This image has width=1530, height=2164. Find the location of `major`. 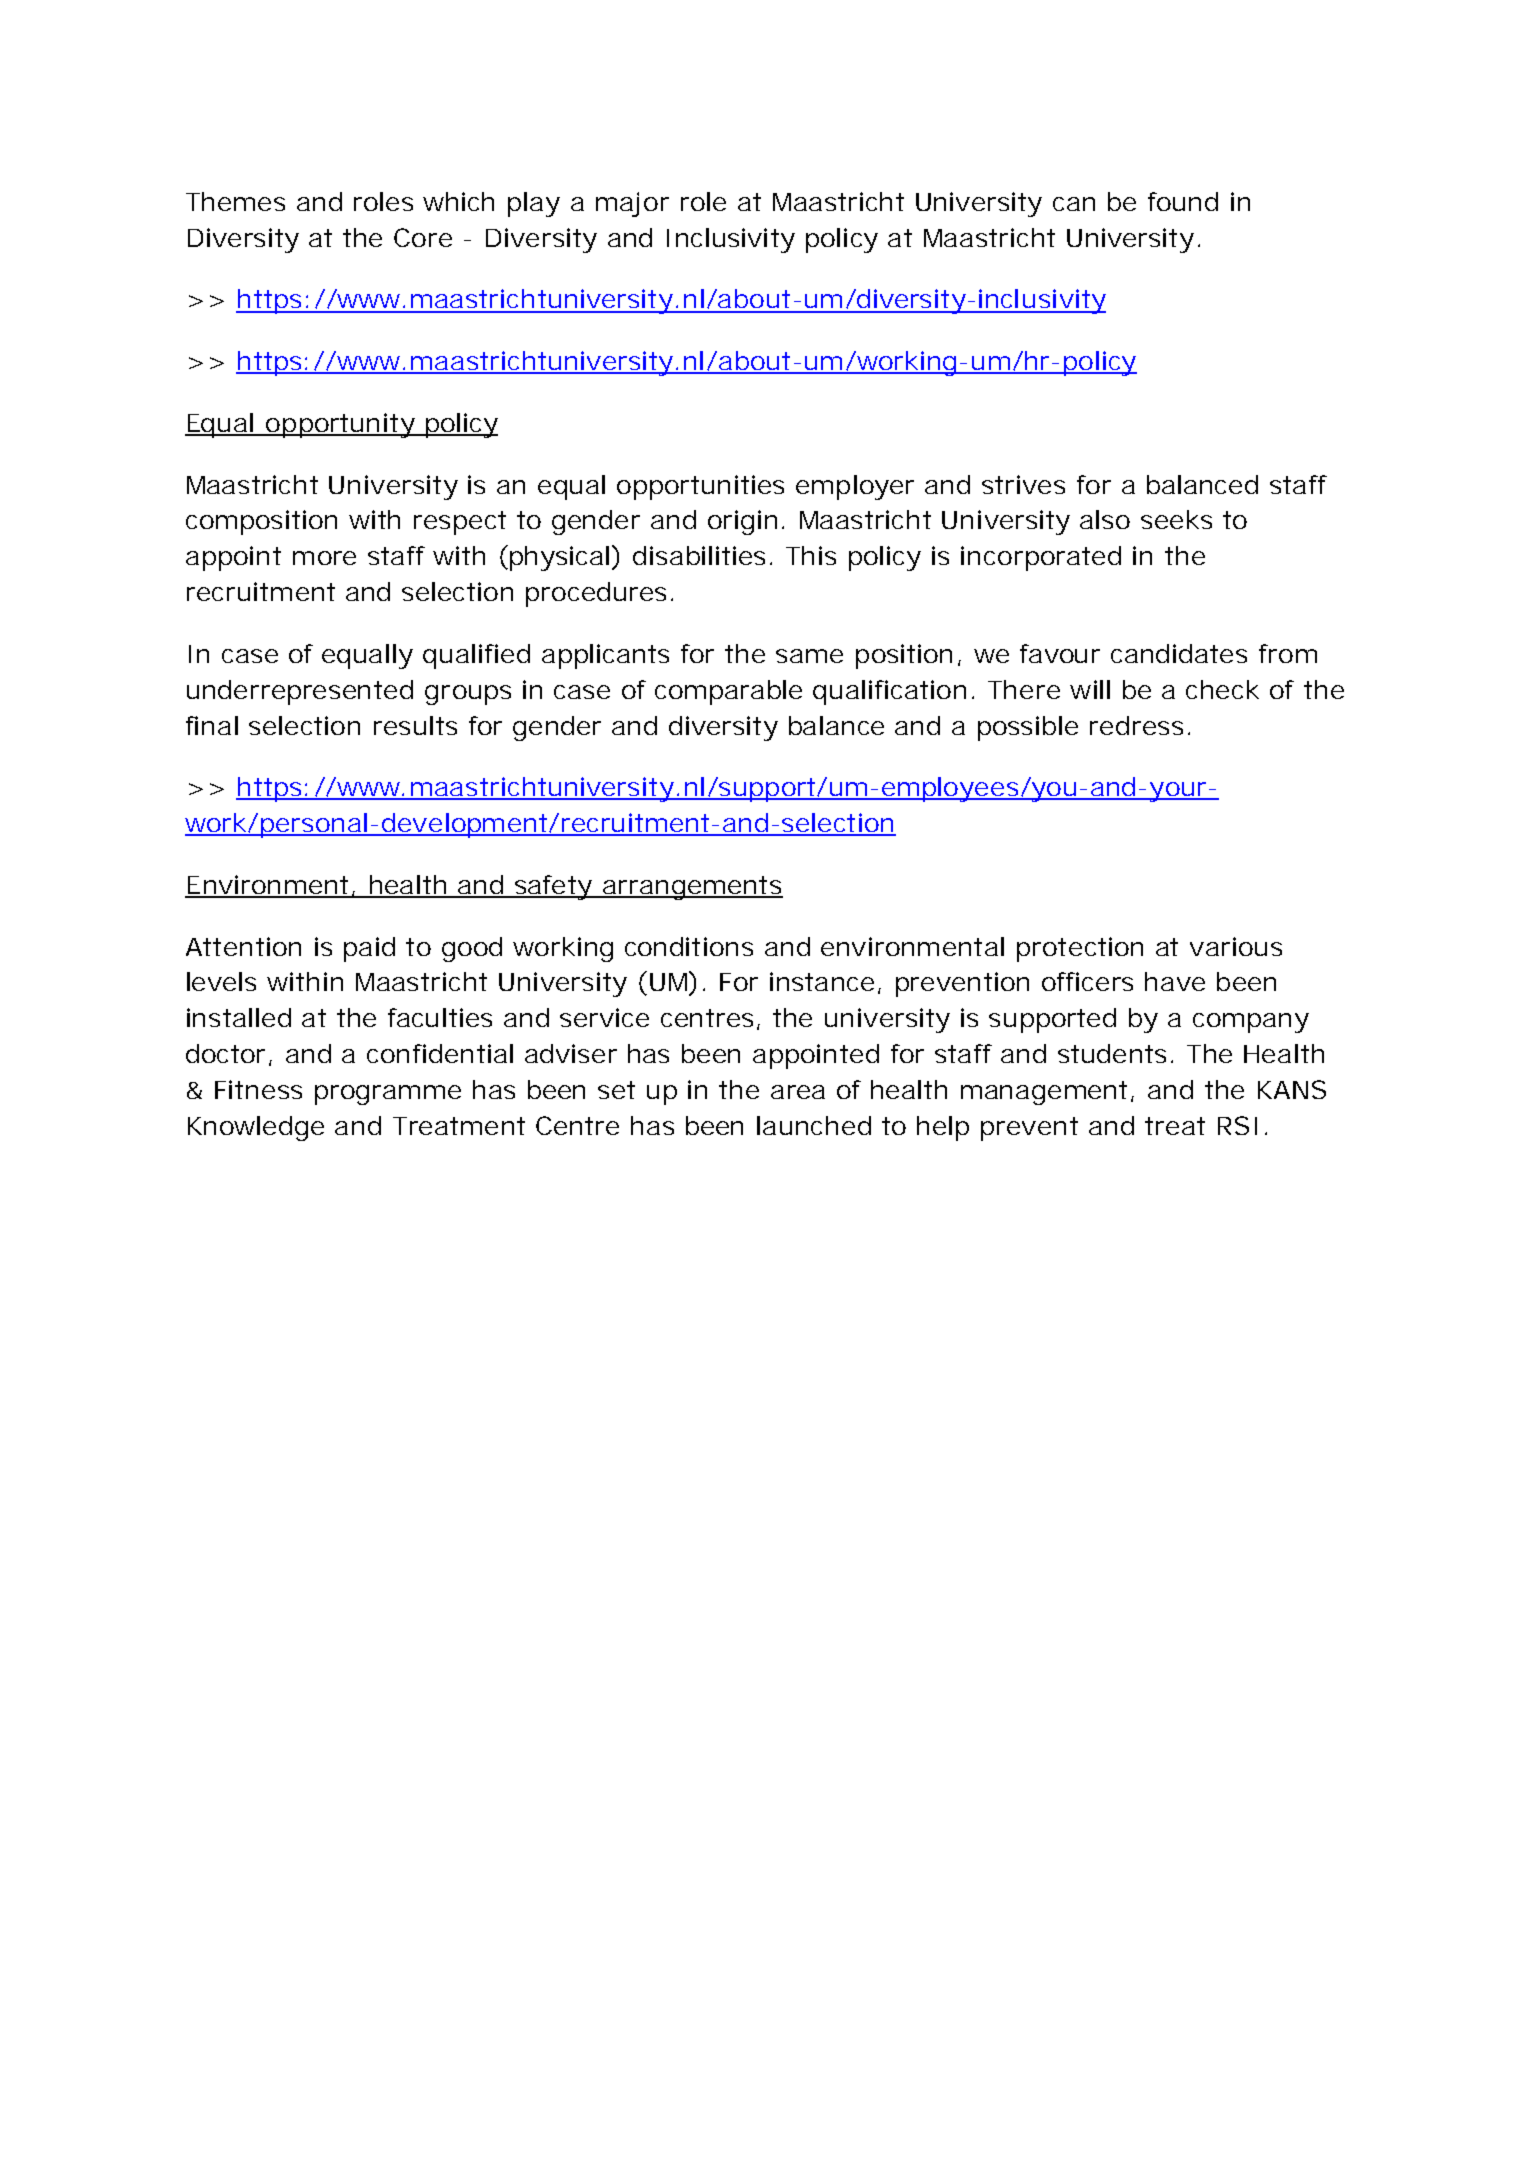

major is located at coordinates (632, 204).
